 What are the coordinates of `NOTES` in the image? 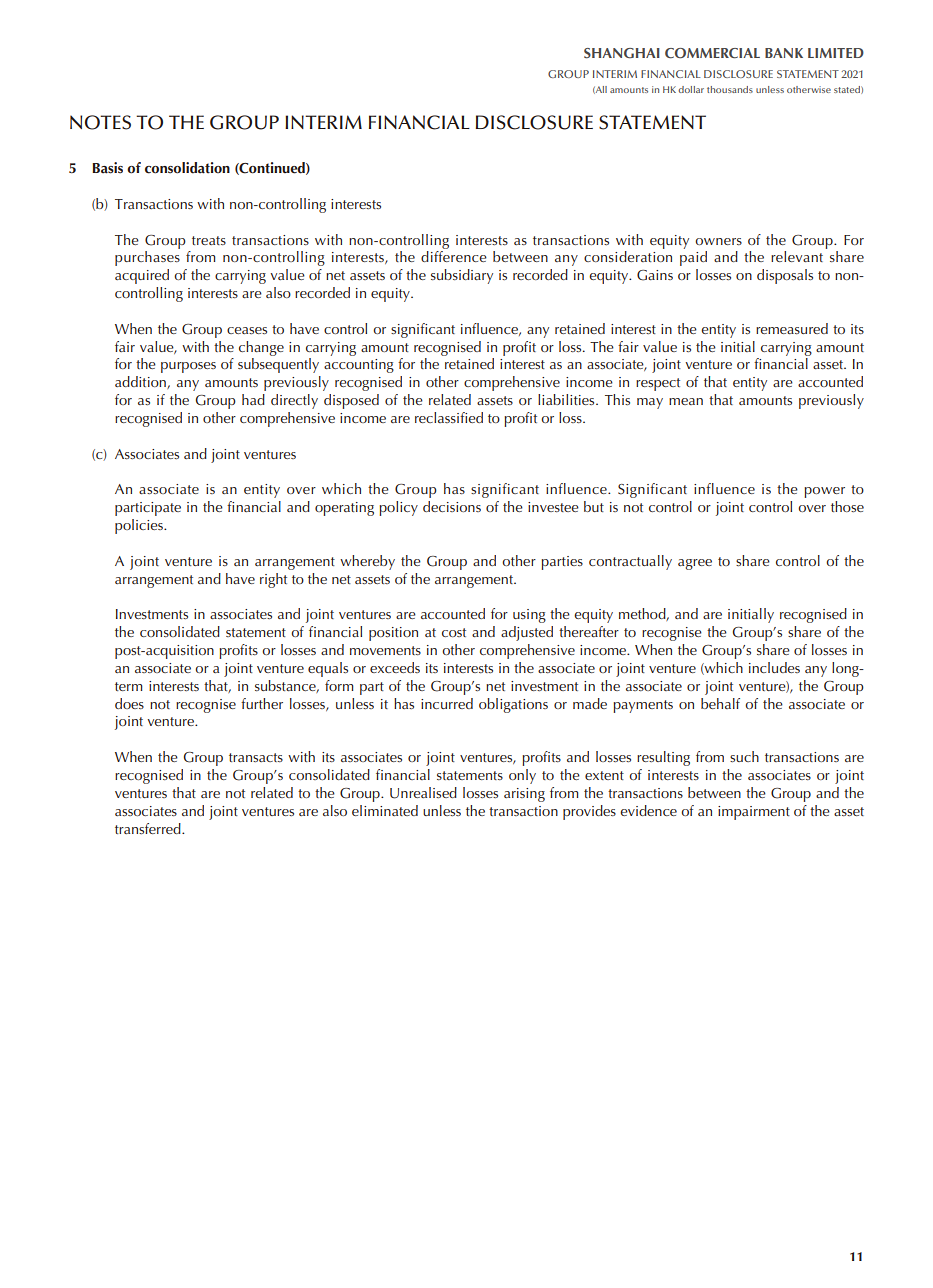 It's located at (100, 122).
